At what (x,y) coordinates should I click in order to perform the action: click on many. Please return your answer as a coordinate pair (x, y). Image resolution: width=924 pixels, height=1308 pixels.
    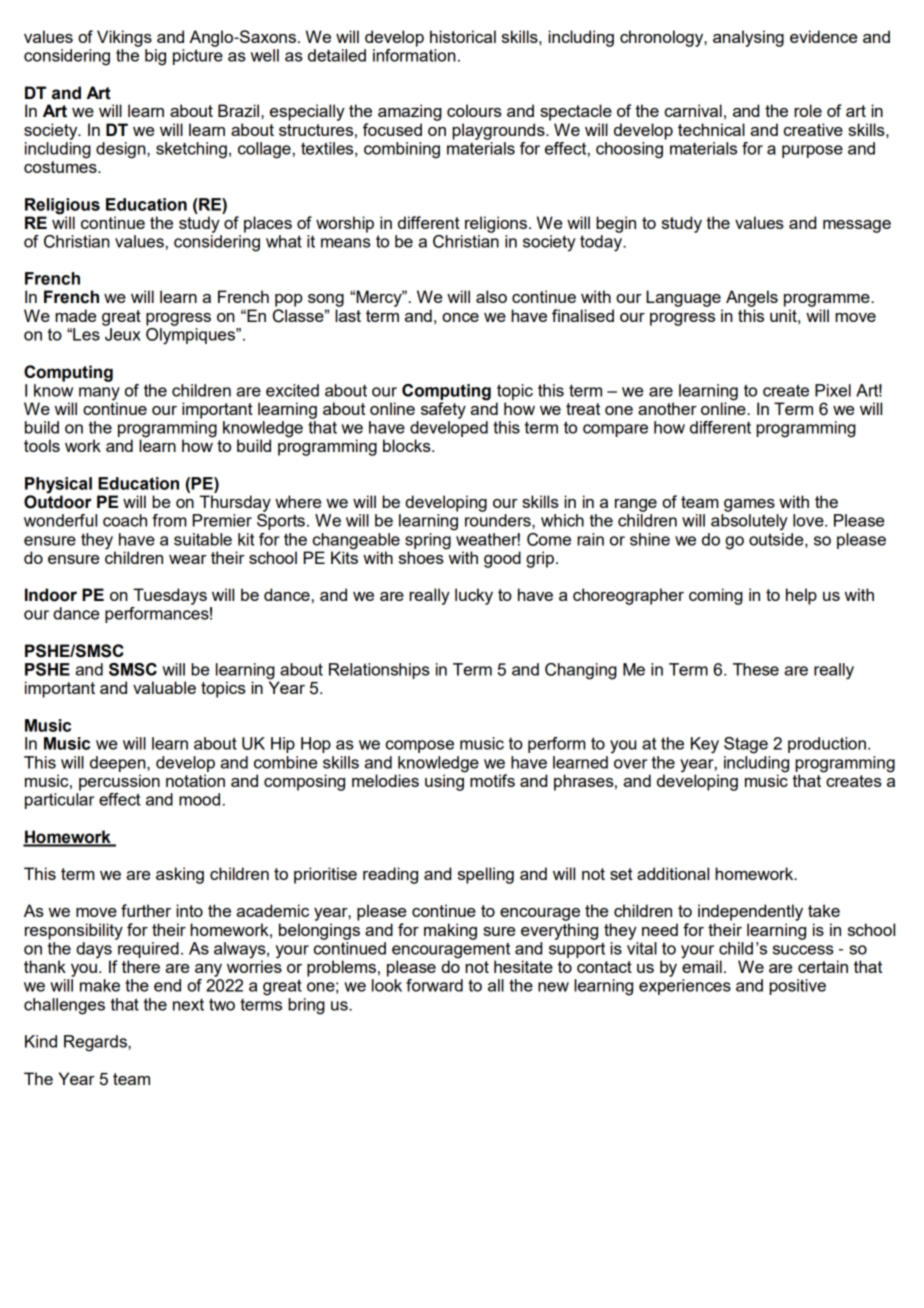
    Looking at the image, I should click on (99, 395).
